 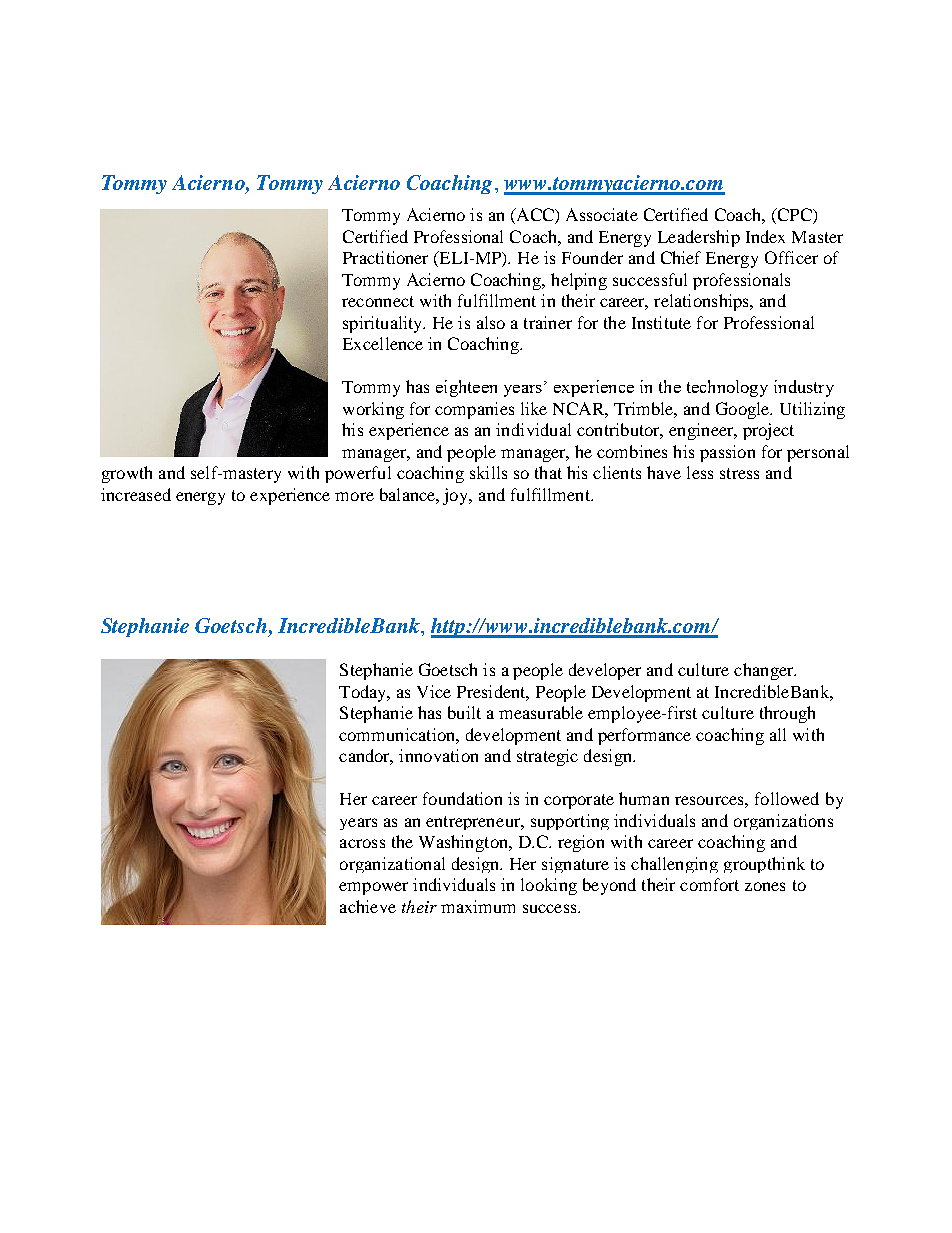 What do you see at coordinates (727, 388) in the screenshot?
I see `technology` at bounding box center [727, 388].
